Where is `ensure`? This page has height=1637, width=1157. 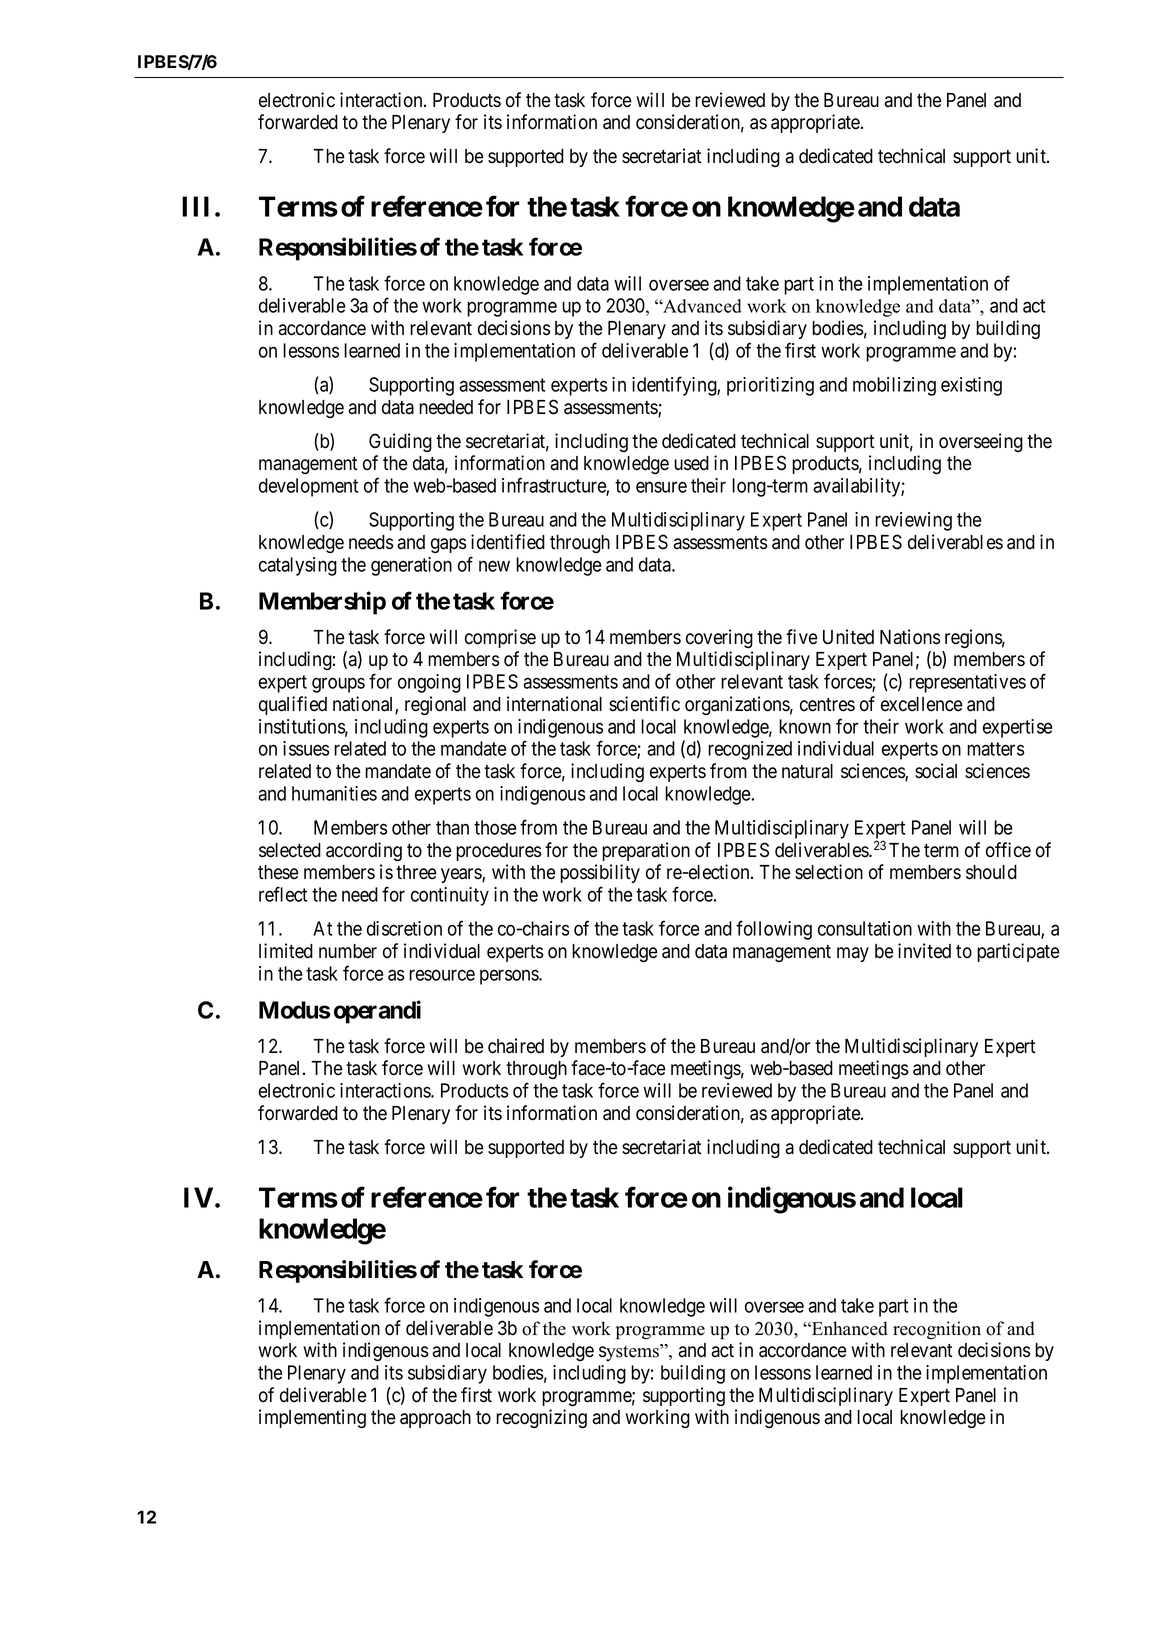 ensure is located at coordinates (661, 487).
